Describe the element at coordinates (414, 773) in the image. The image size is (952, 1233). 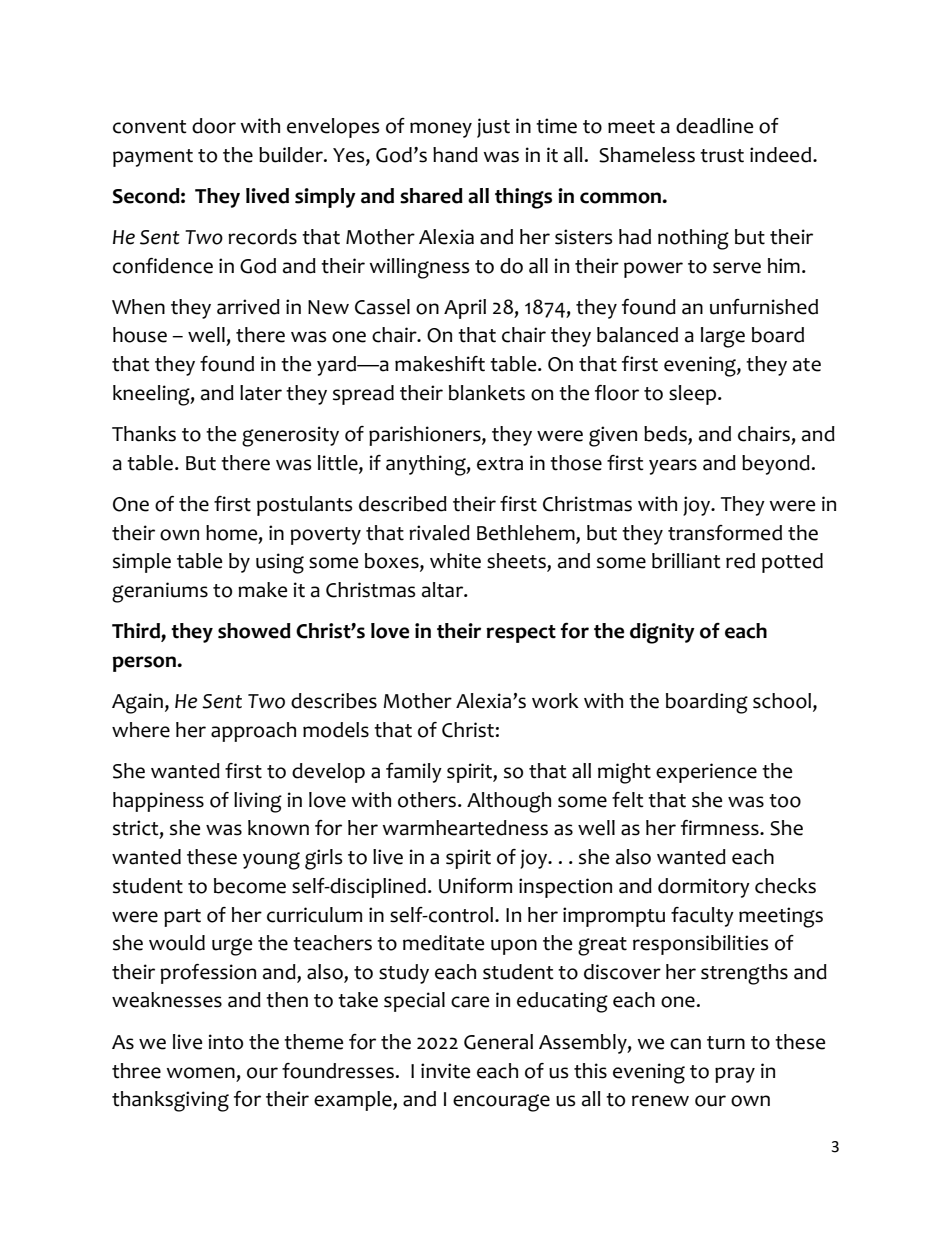
I see `family` at that location.
